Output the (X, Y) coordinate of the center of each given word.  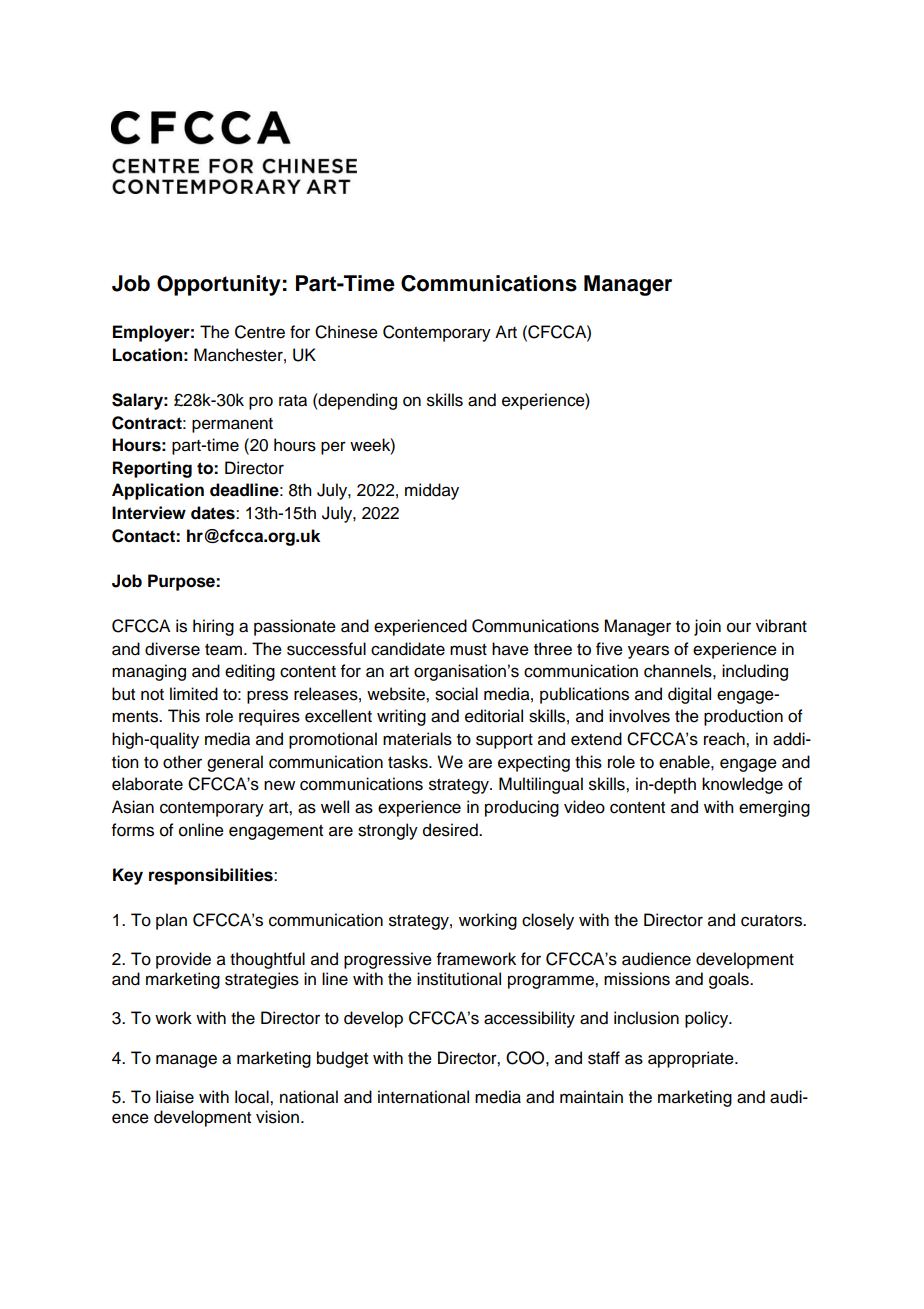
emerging (774, 808)
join (707, 627)
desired (451, 830)
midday (432, 491)
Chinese (346, 332)
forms (133, 830)
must (468, 650)
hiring (213, 627)
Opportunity (219, 285)
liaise (175, 1097)
